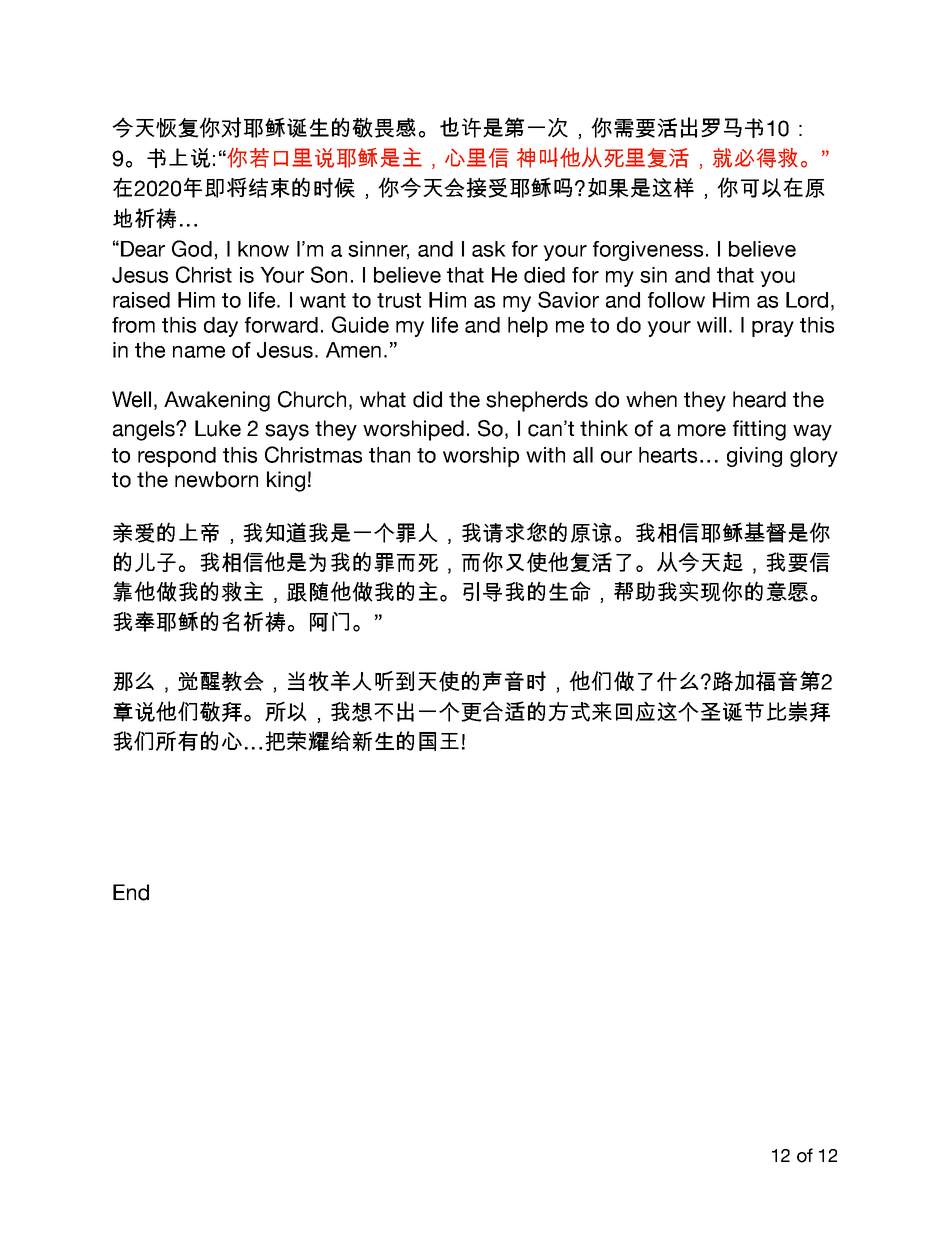  I want to click on God, so click(192, 248).
